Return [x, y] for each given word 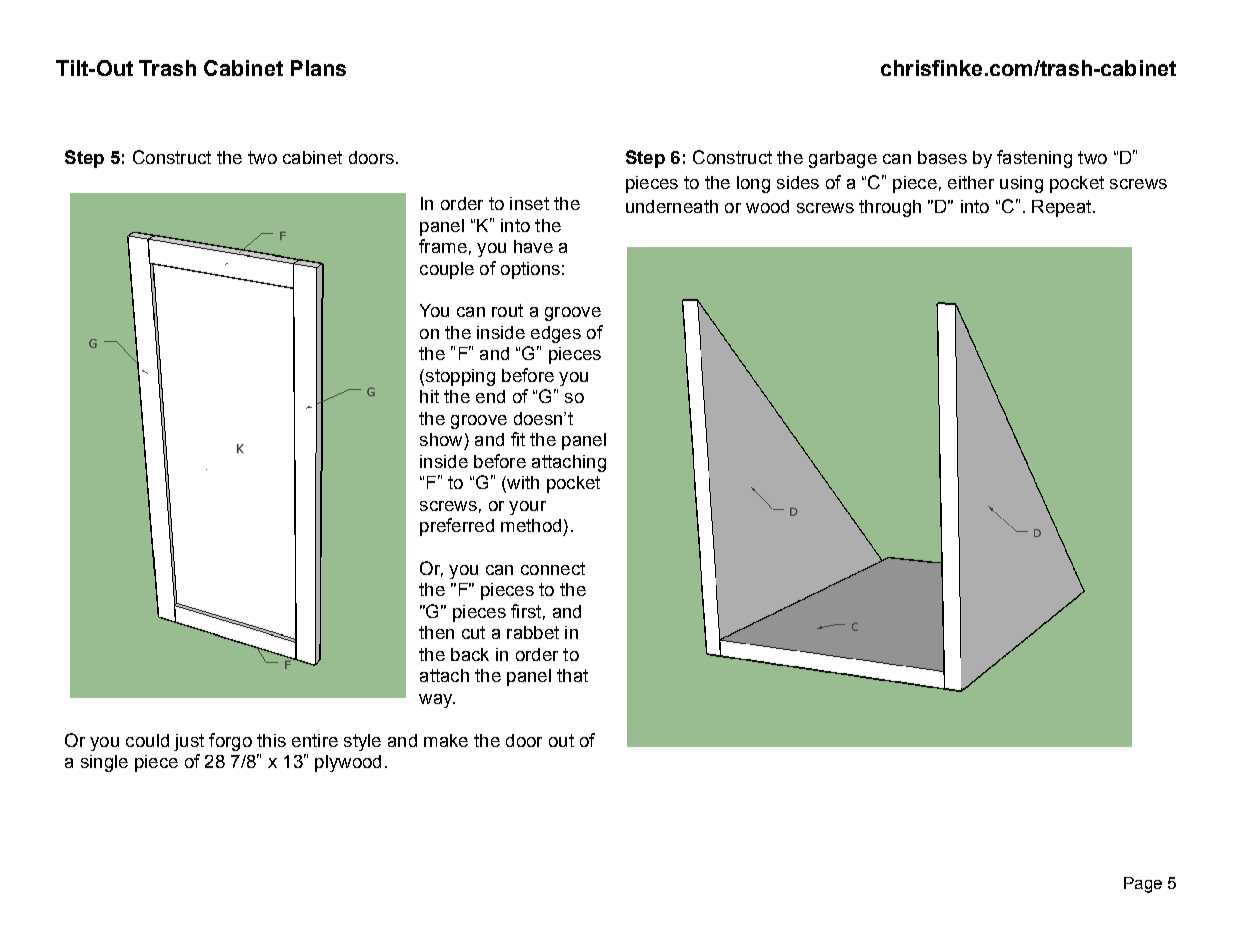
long [753, 184]
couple [447, 270]
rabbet [533, 632]
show [441, 439]
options [530, 270]
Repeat [1063, 208]
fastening [1034, 159]
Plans [318, 68]
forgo [230, 742]
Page [1143, 885]
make [446, 740]
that [572, 675]
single [104, 763]
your [527, 508]
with [522, 484]
